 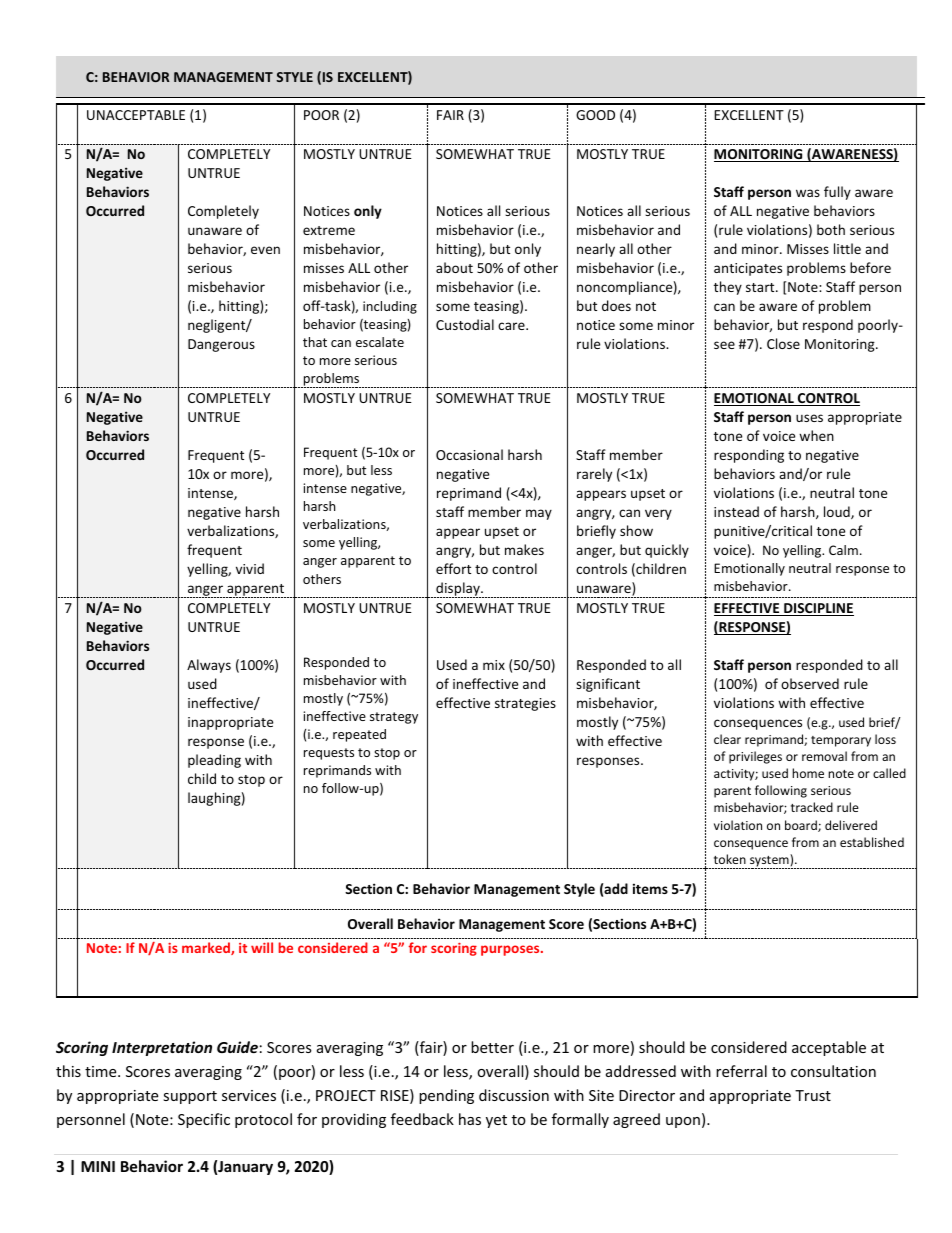 I want to click on even, so click(x=265, y=250).
